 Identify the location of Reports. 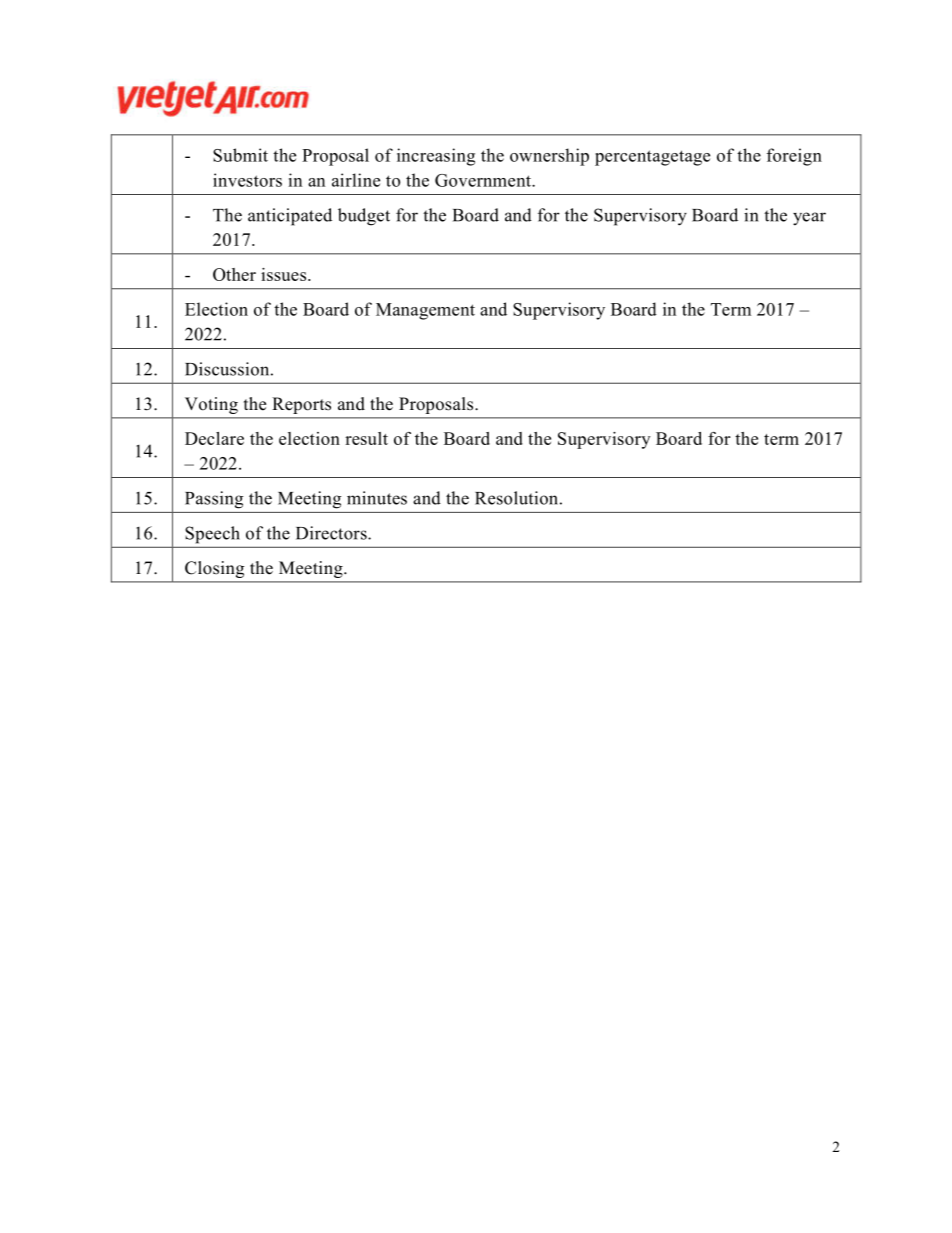
(301, 405).
